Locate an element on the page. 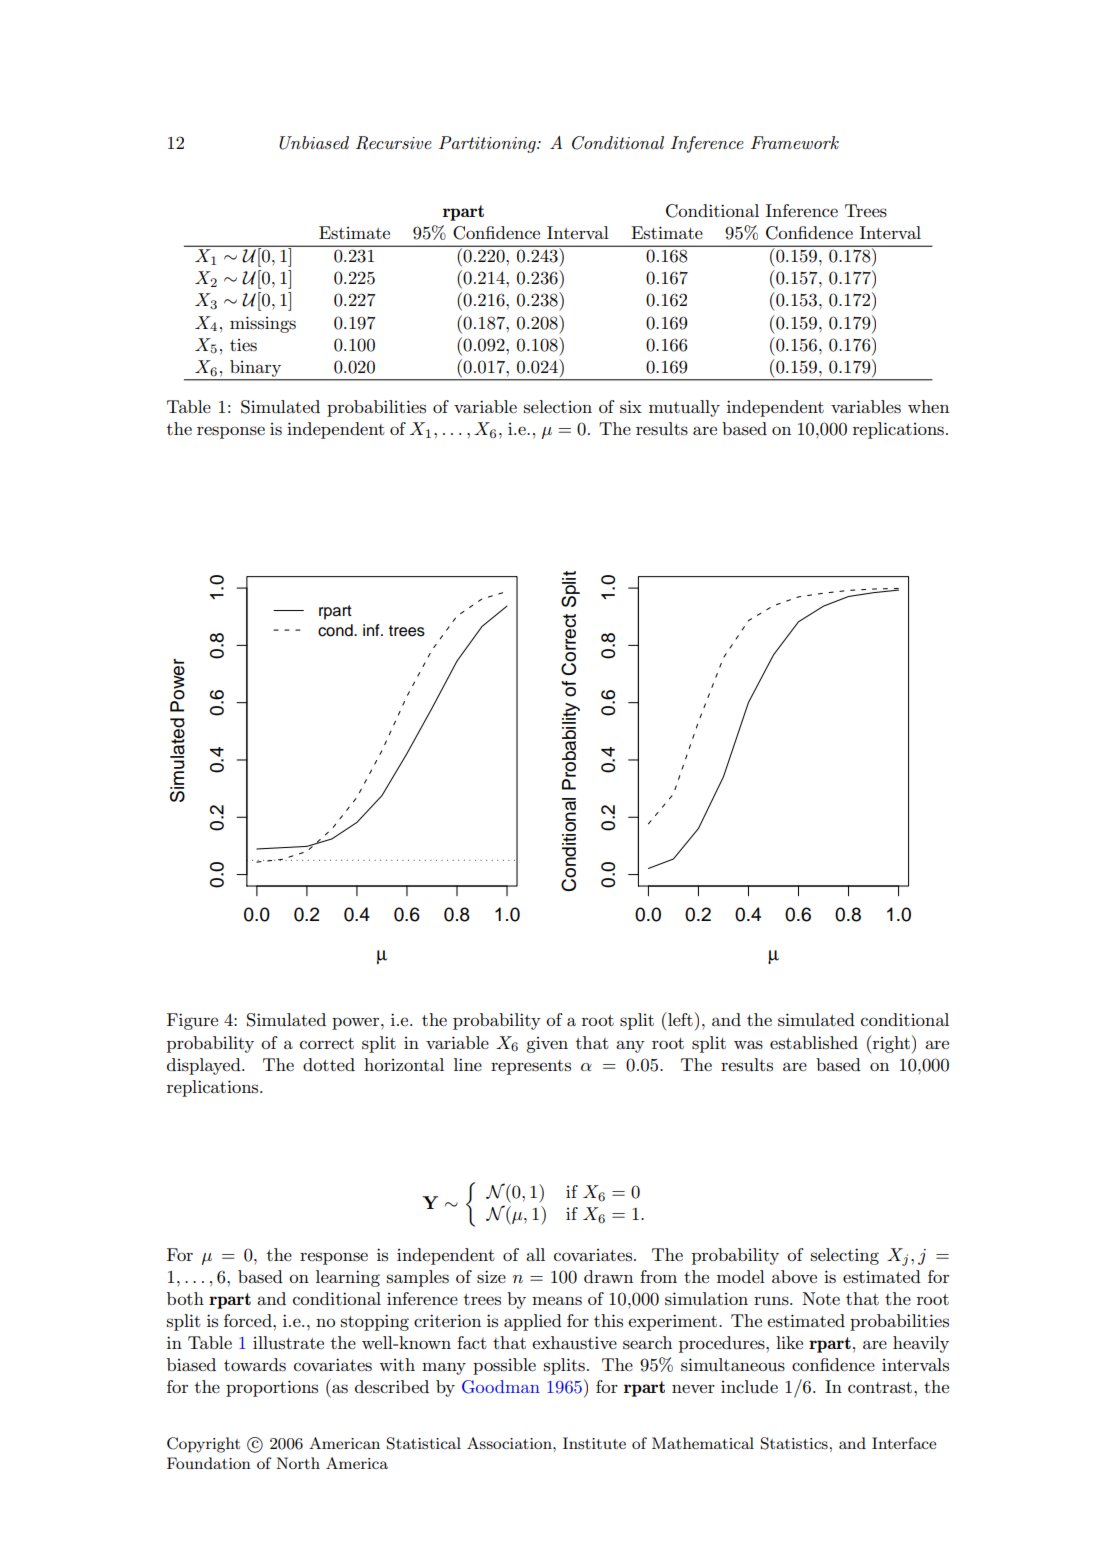 This page has height=1559, width=1102. Institute is located at coordinates (594, 1443).
